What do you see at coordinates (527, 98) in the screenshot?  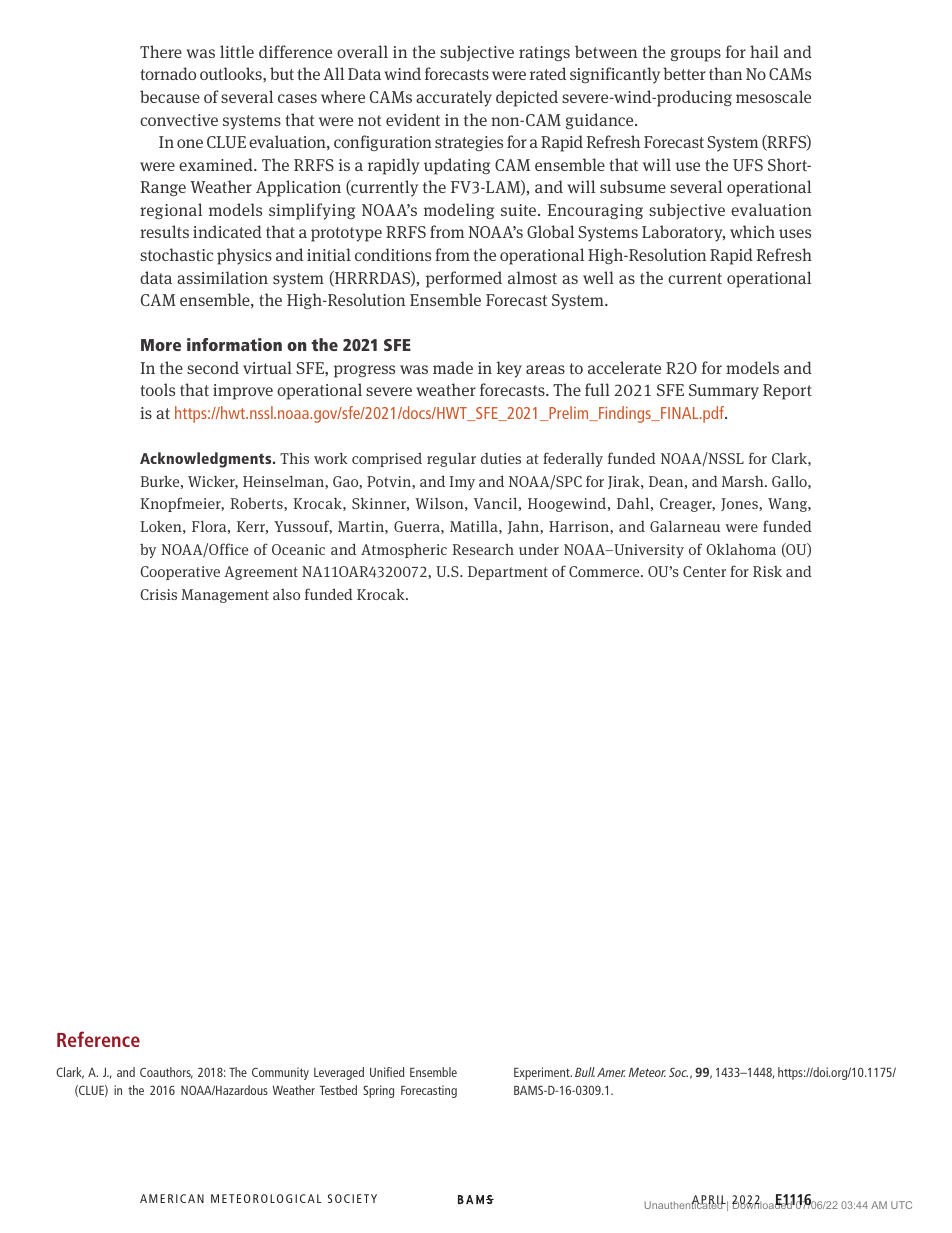 I see `depicted` at bounding box center [527, 98].
